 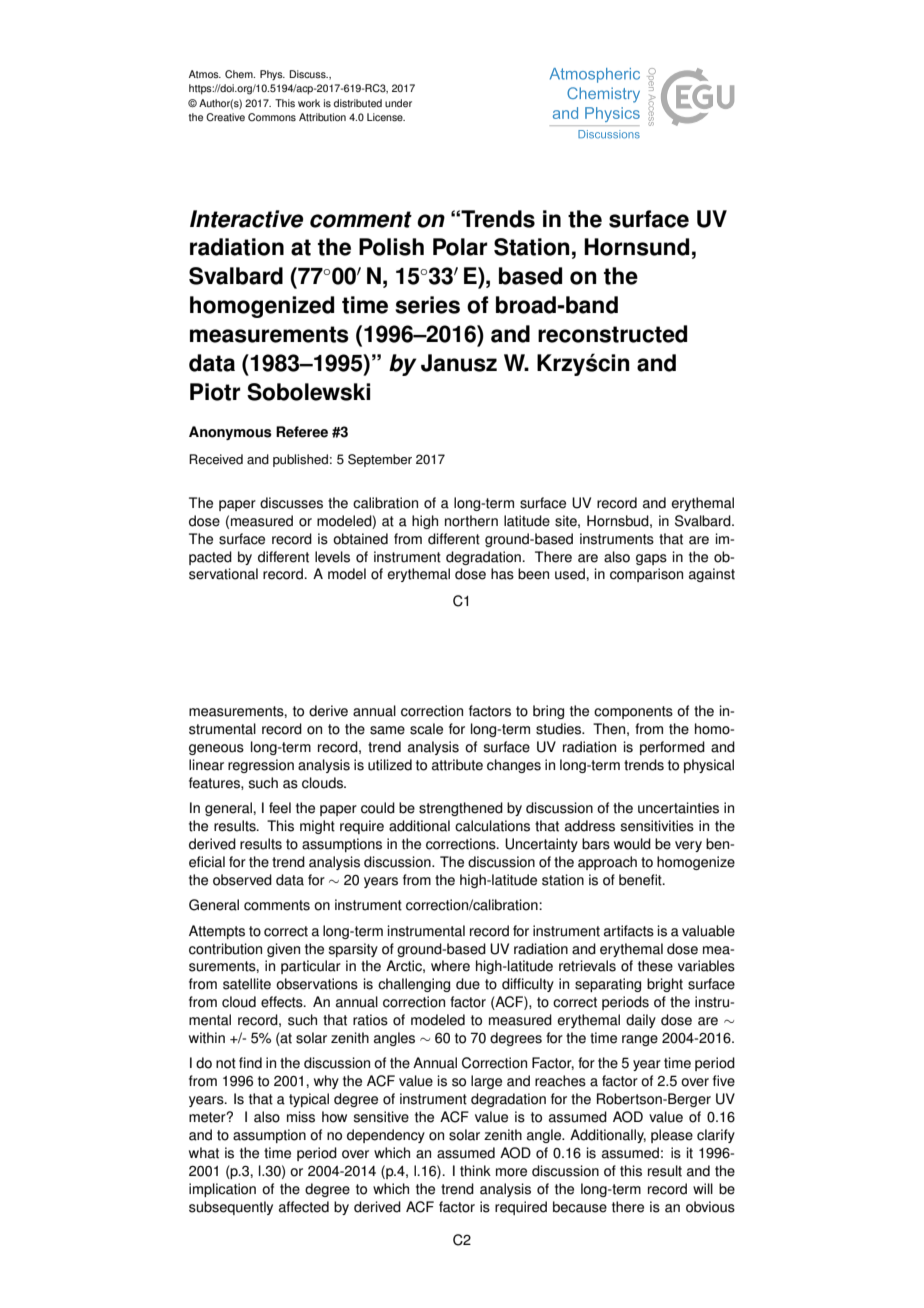 I want to click on implication, so click(x=222, y=1190).
